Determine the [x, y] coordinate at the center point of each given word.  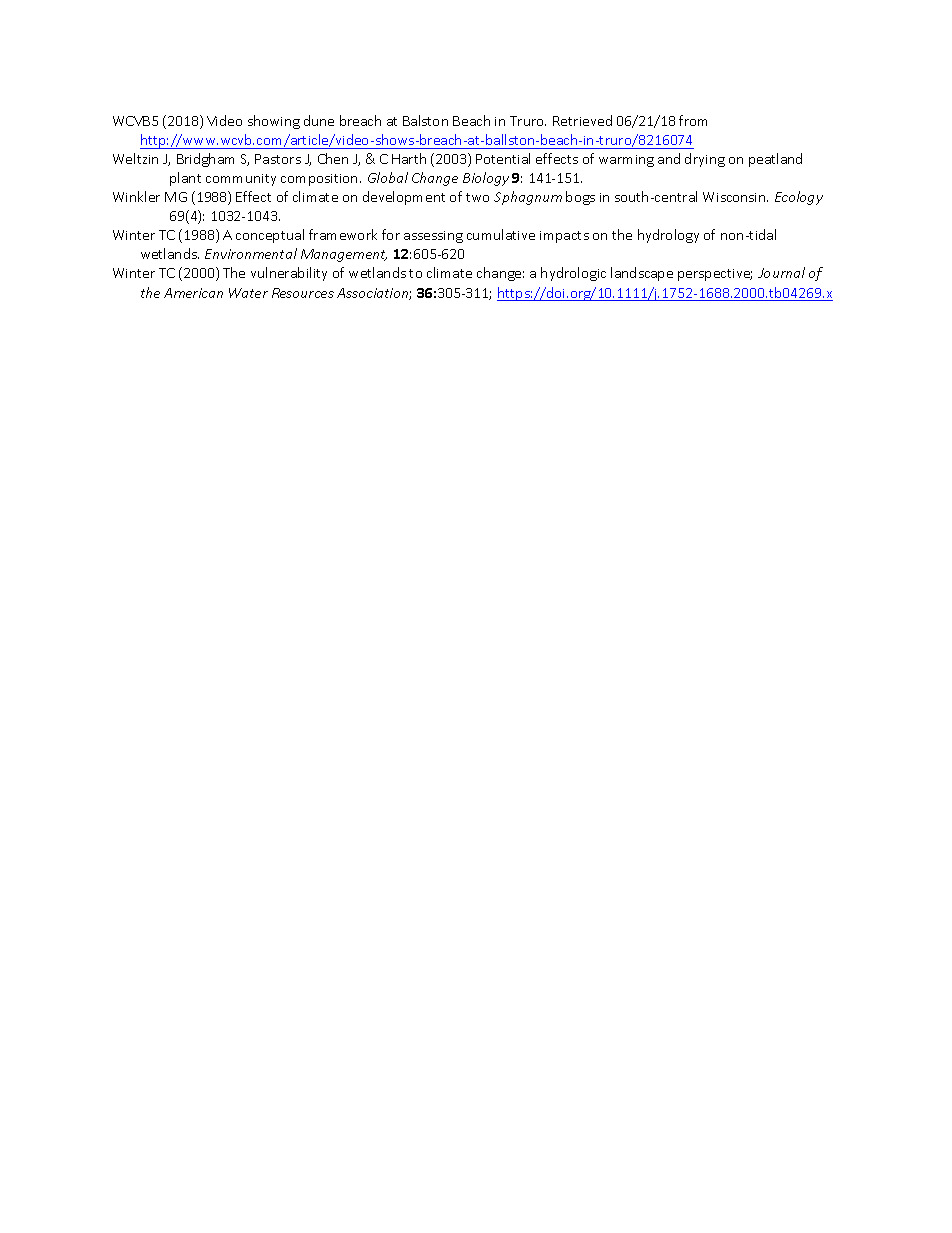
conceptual [270, 236]
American [193, 293]
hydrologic [573, 274]
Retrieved [582, 120]
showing [274, 122]
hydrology [668, 236]
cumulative [501, 234]
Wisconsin [735, 197]
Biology [486, 179]
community [241, 180]
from [693, 120]
